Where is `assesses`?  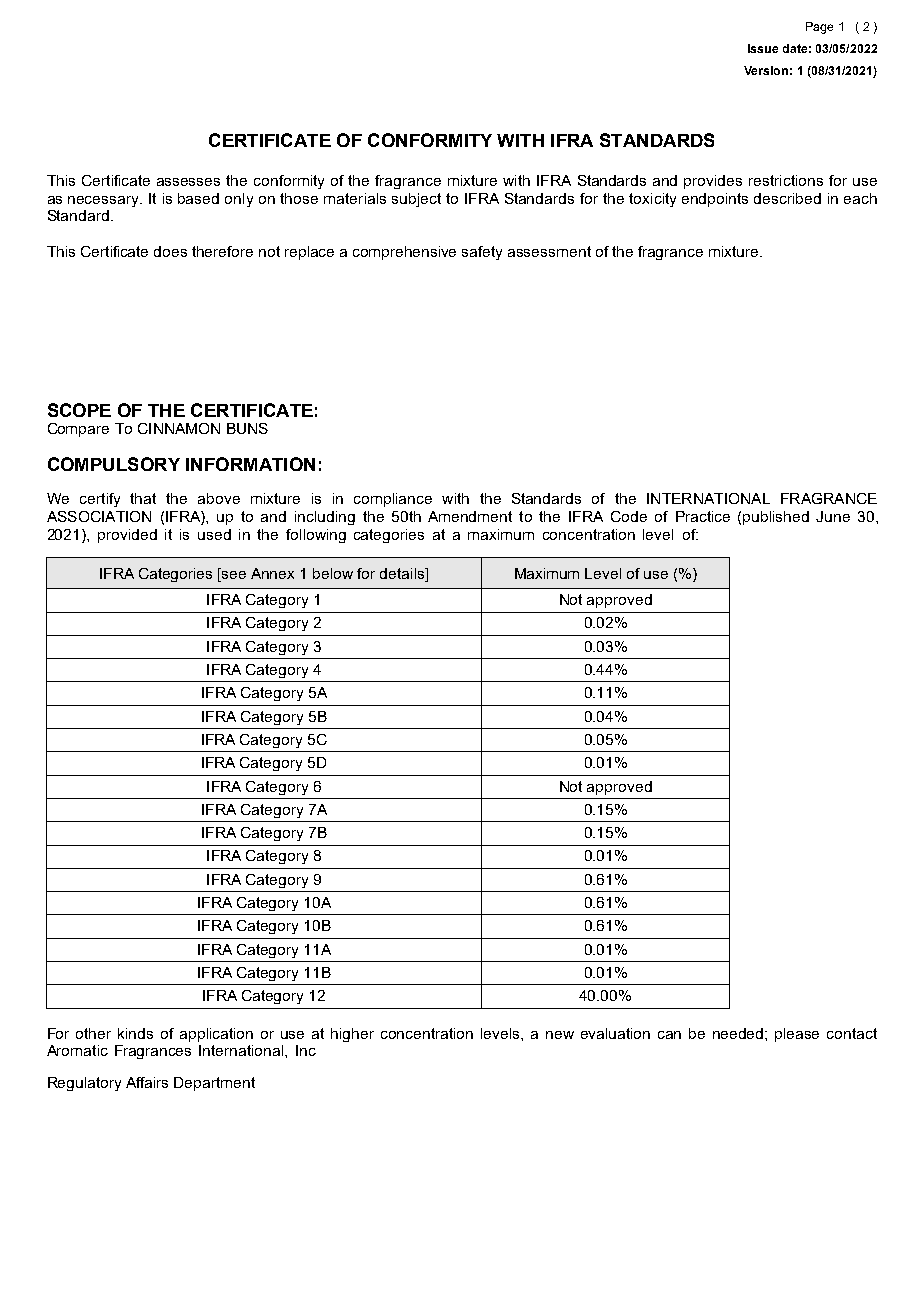 assesses is located at coordinates (188, 182).
